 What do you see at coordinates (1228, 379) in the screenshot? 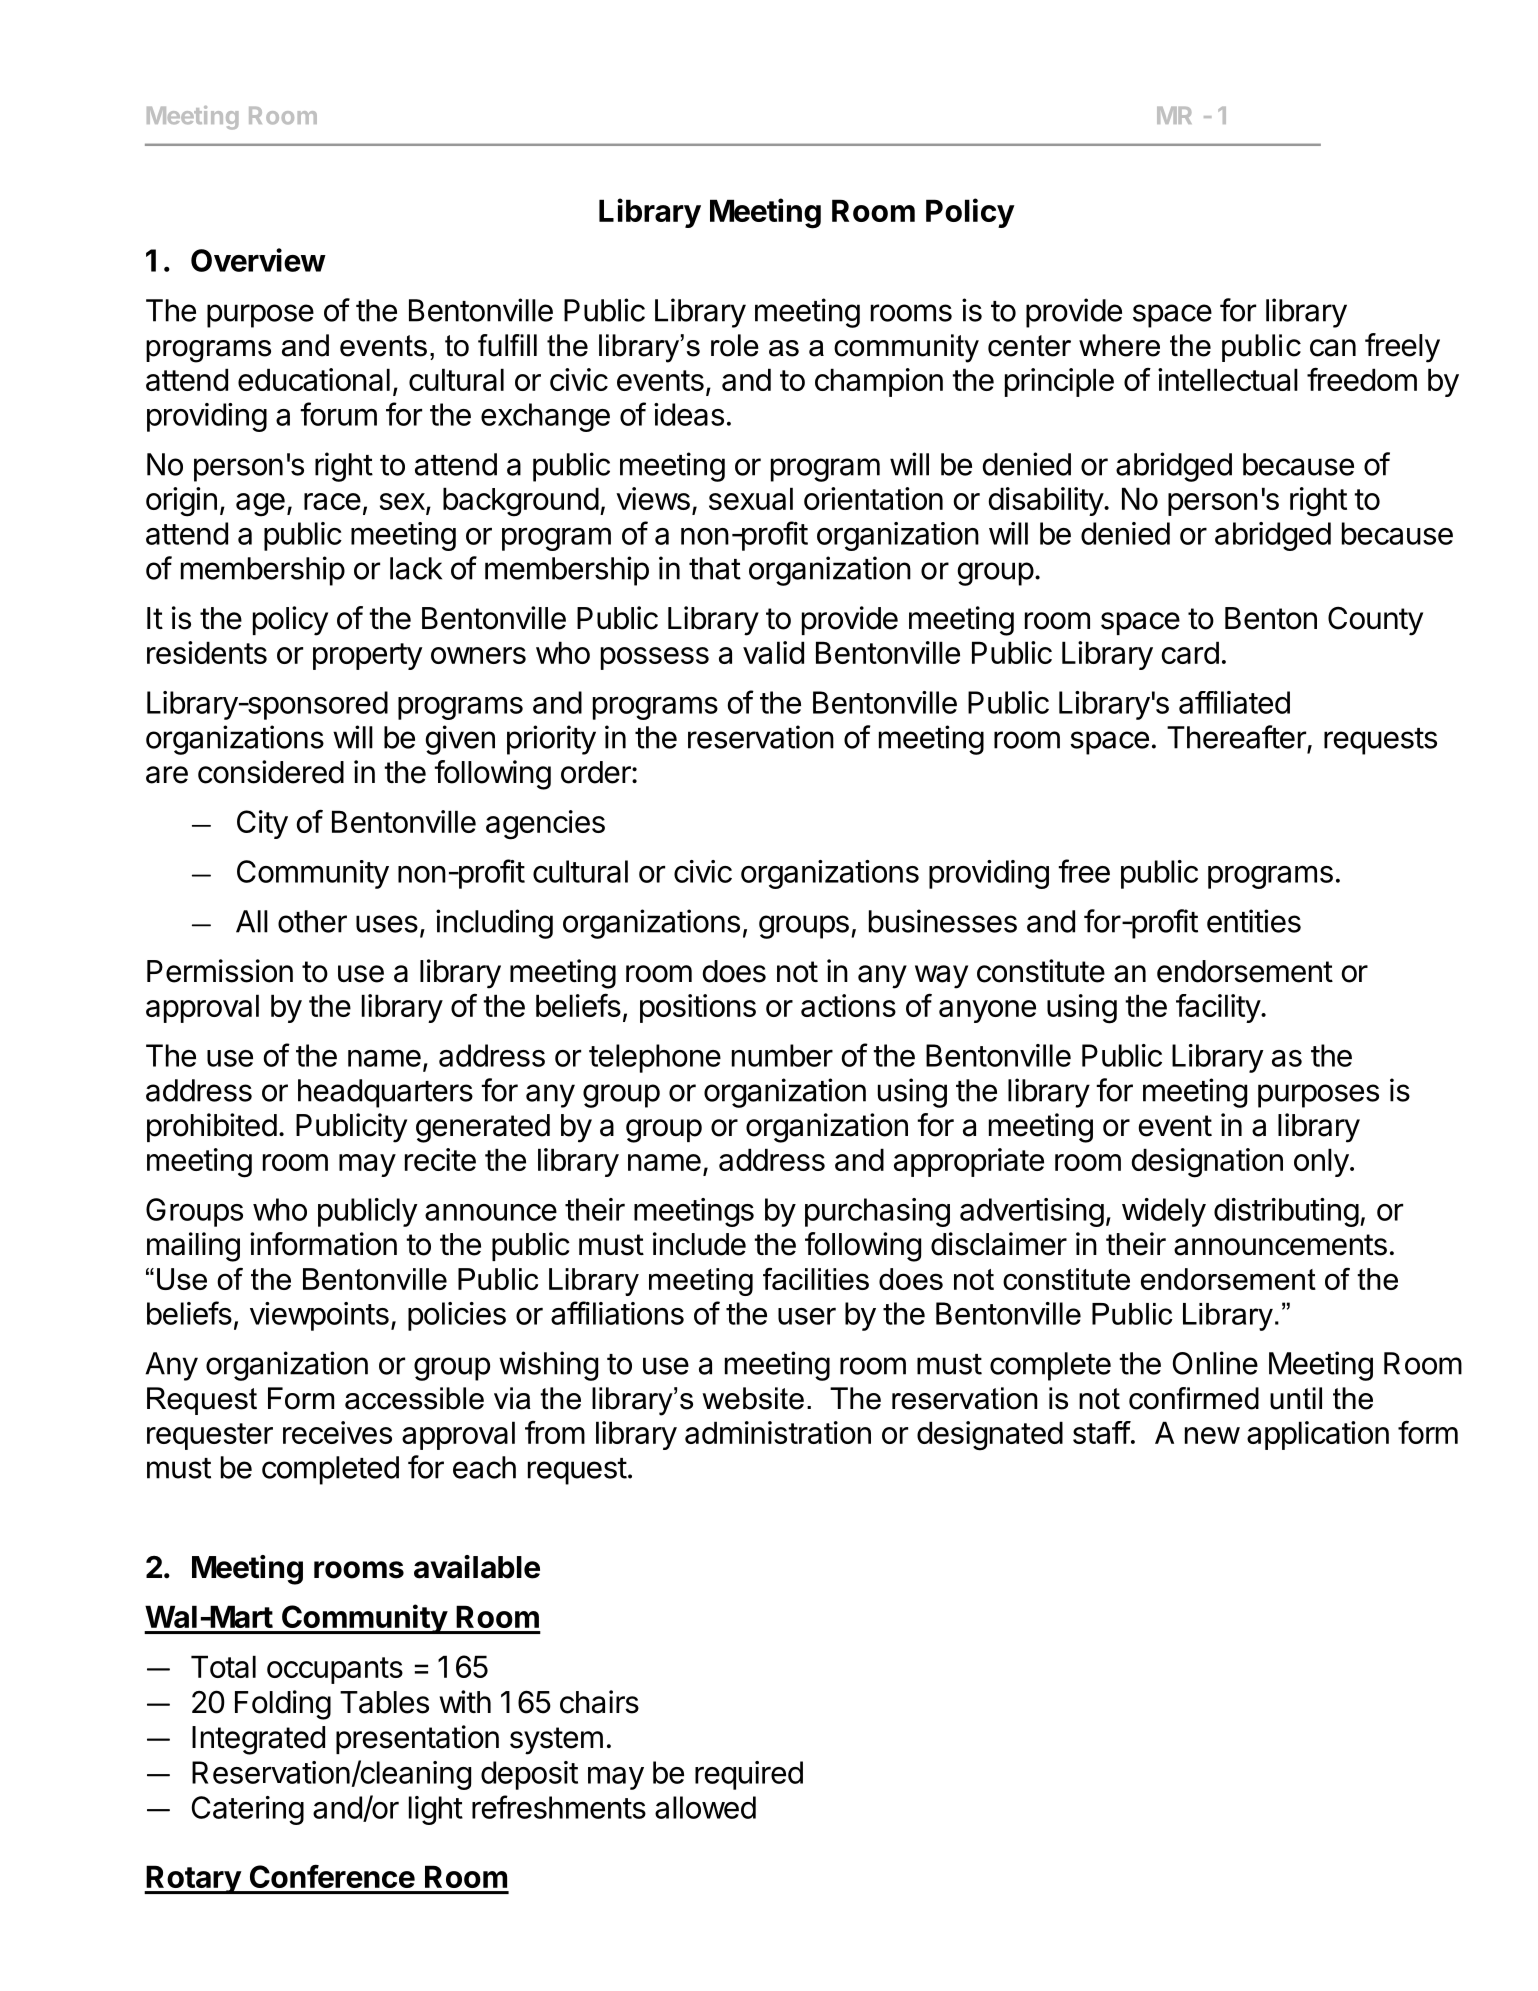
I see `intellectual` at bounding box center [1228, 379].
